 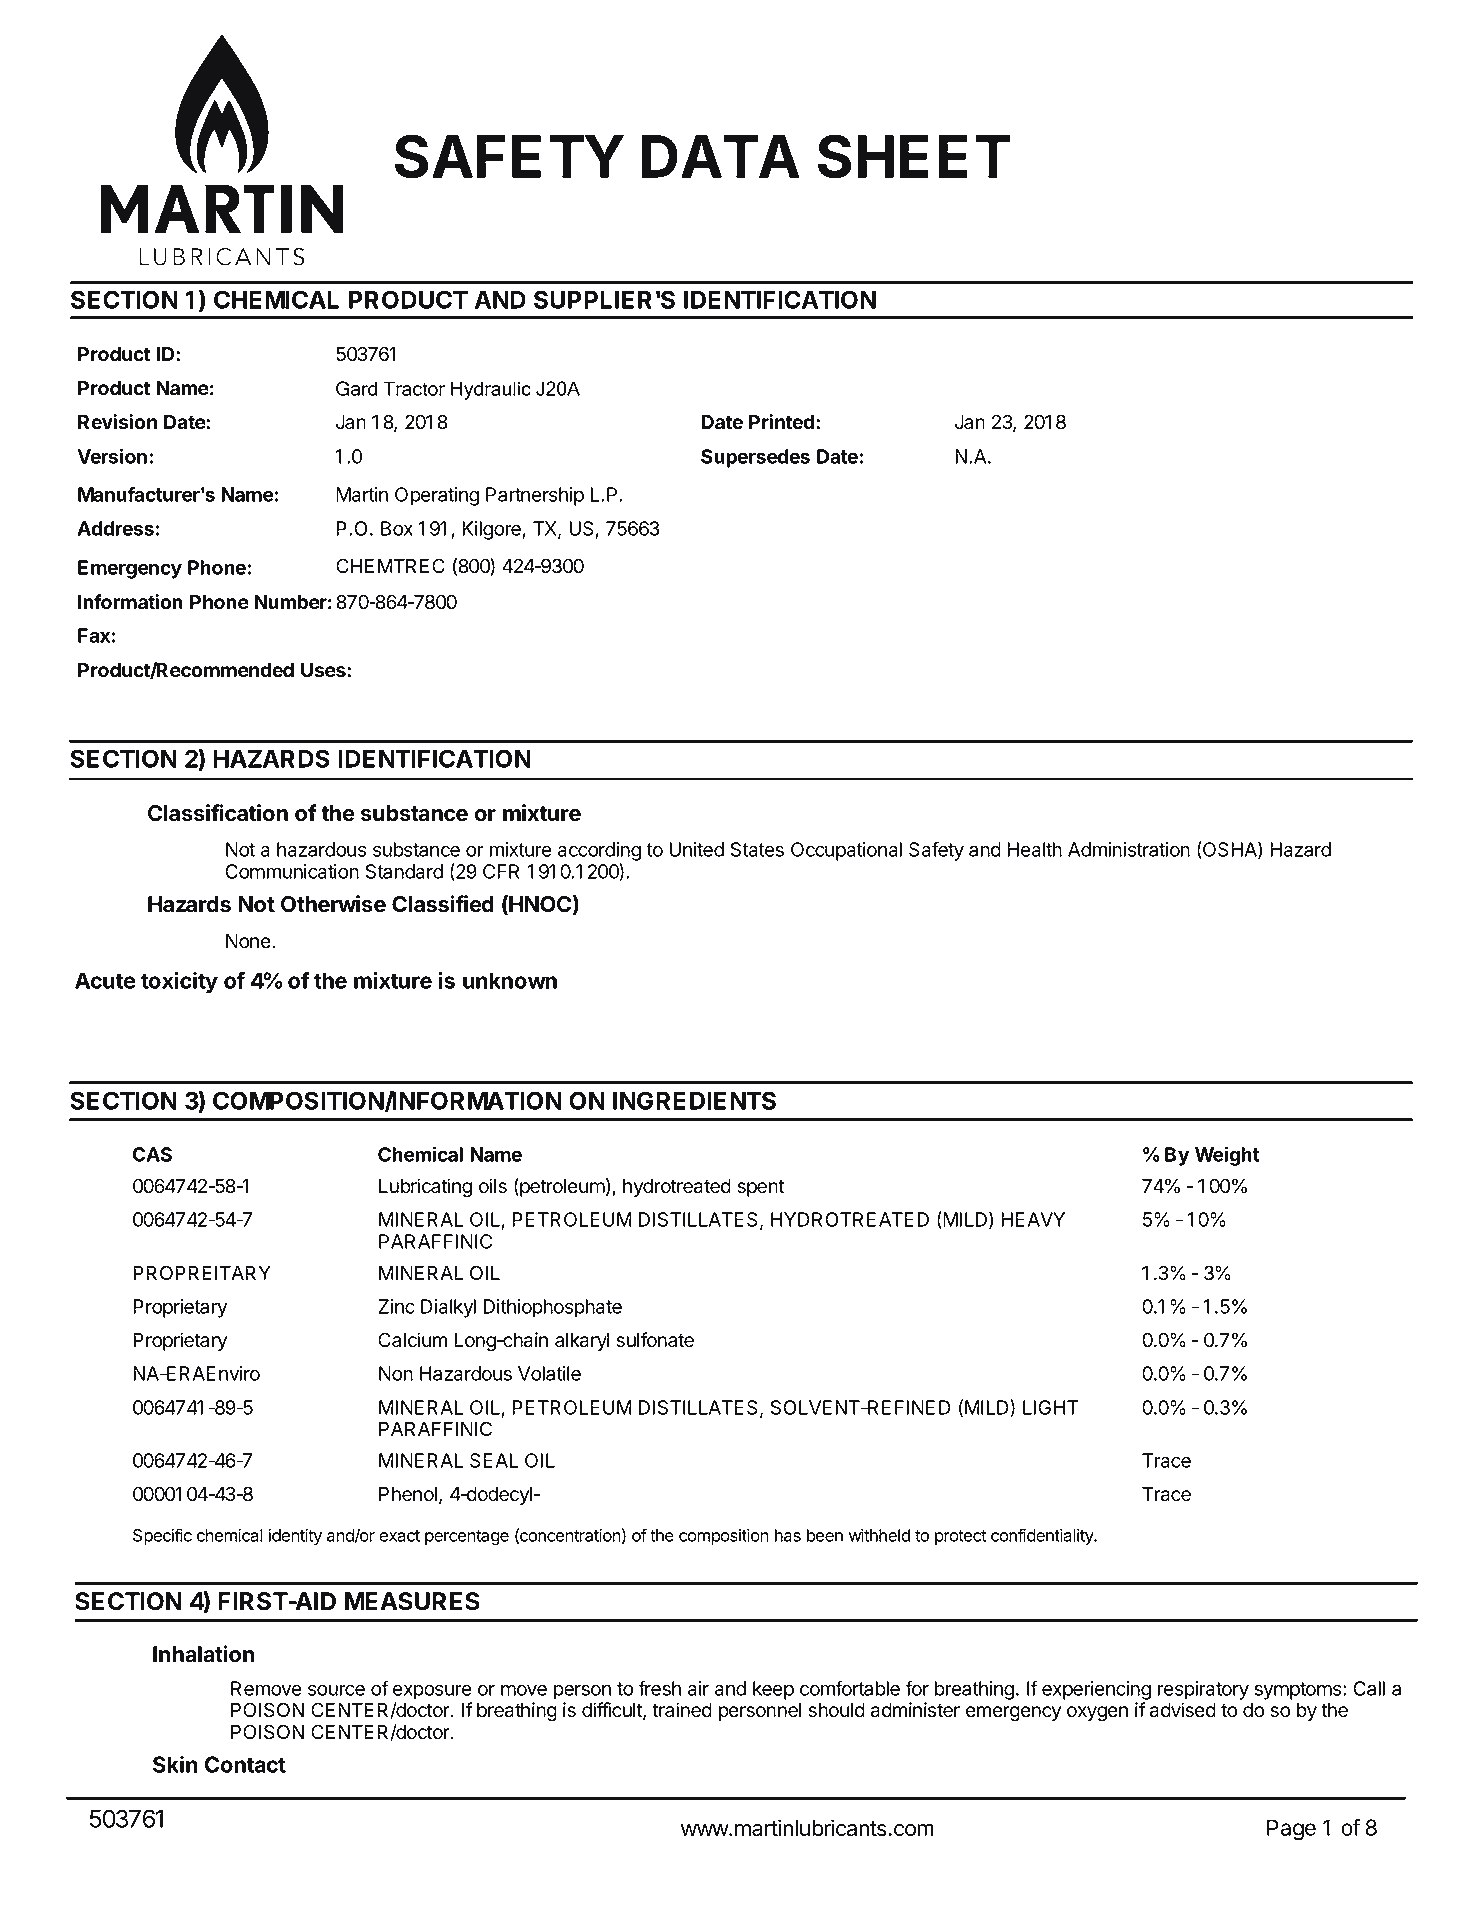 What do you see at coordinates (914, 156) in the page?
I see `SHEET` at bounding box center [914, 156].
